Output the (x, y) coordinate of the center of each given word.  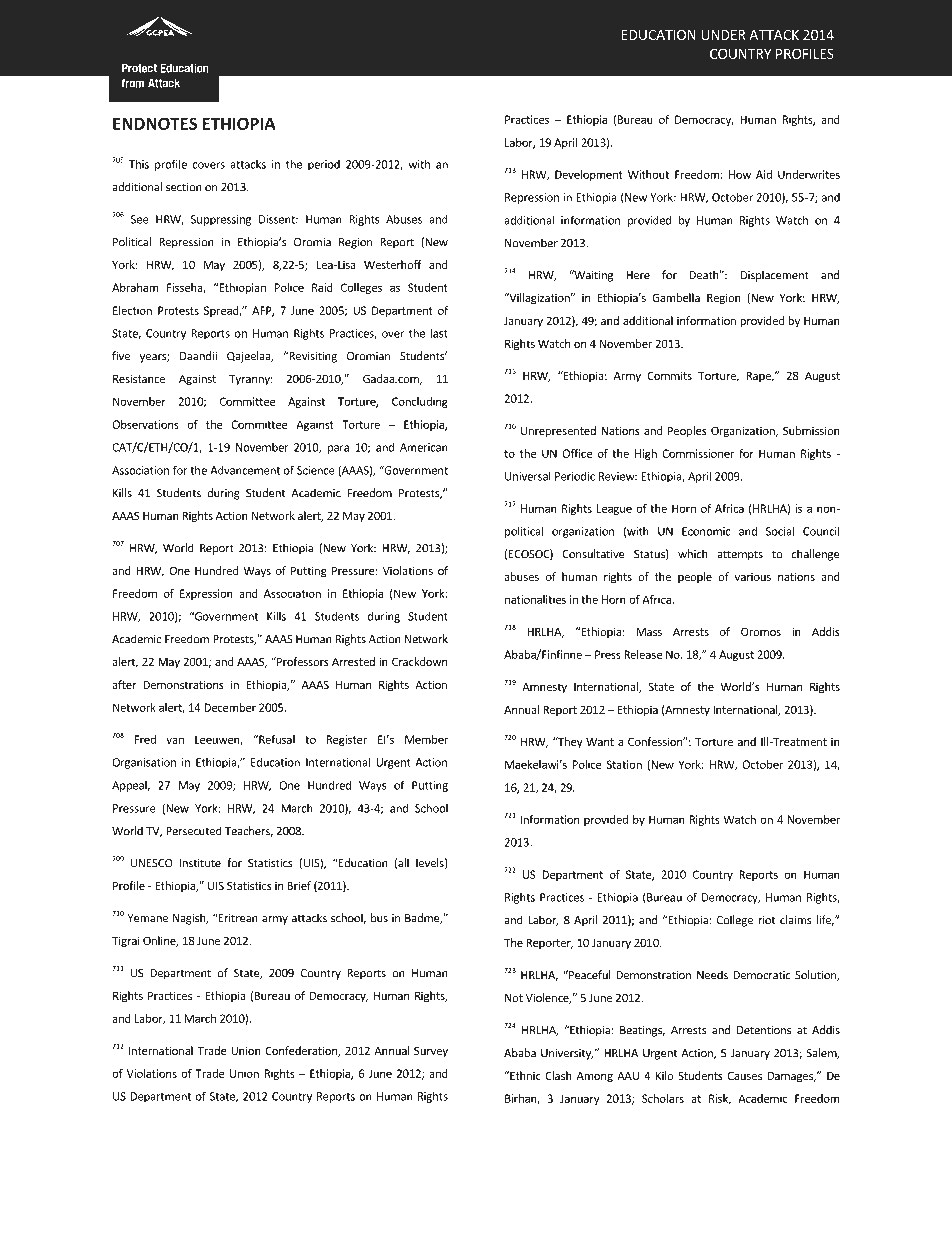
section (184, 187)
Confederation (302, 1051)
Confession (656, 741)
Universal (528, 476)
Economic (706, 531)
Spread (222, 311)
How (740, 174)
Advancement (245, 470)
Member (426, 739)
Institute (200, 863)
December (230, 707)
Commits (669, 375)
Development (589, 175)
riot (766, 920)
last (439, 333)
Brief (299, 885)
